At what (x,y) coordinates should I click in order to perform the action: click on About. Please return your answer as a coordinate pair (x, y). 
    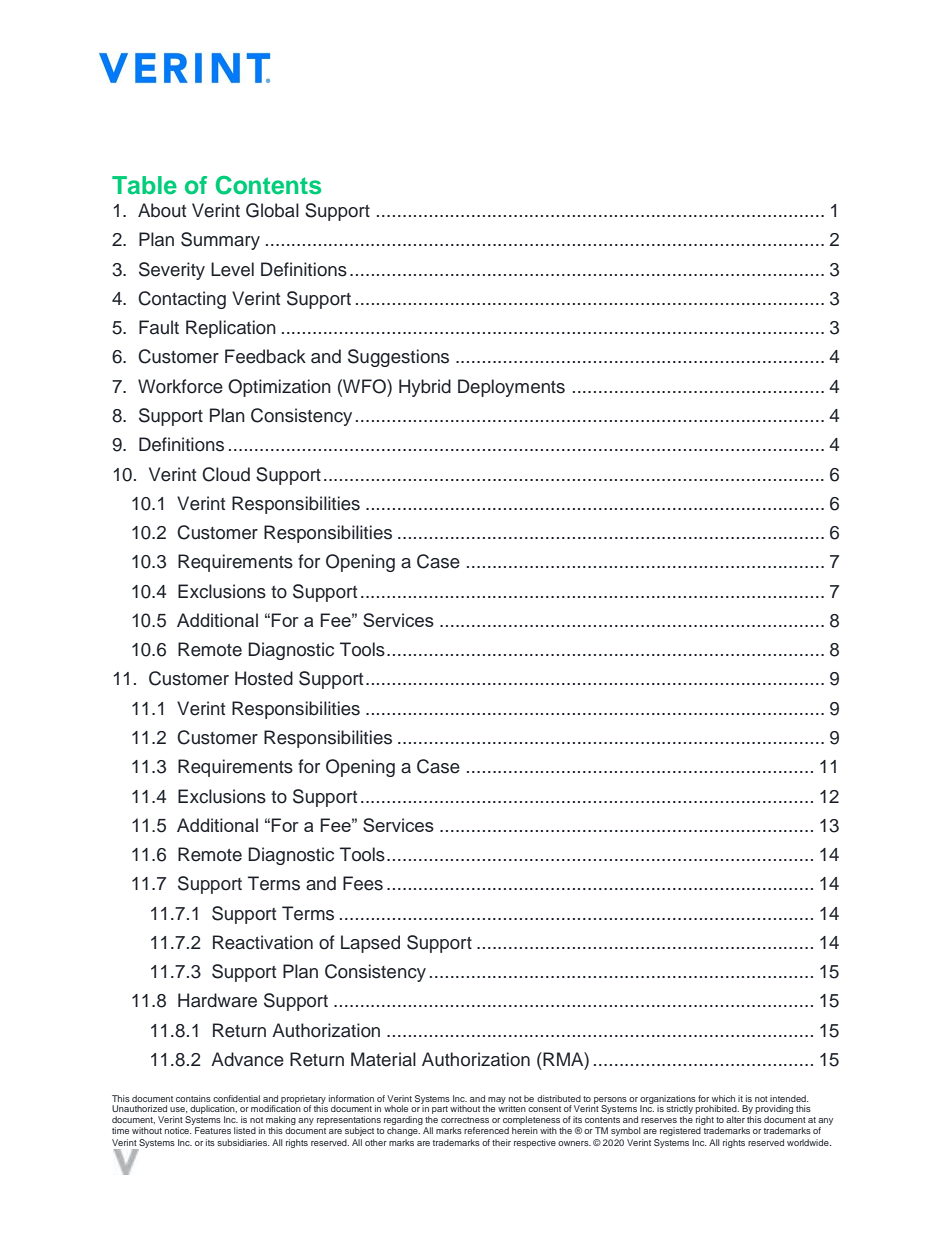
    Looking at the image, I should click on (162, 210).
